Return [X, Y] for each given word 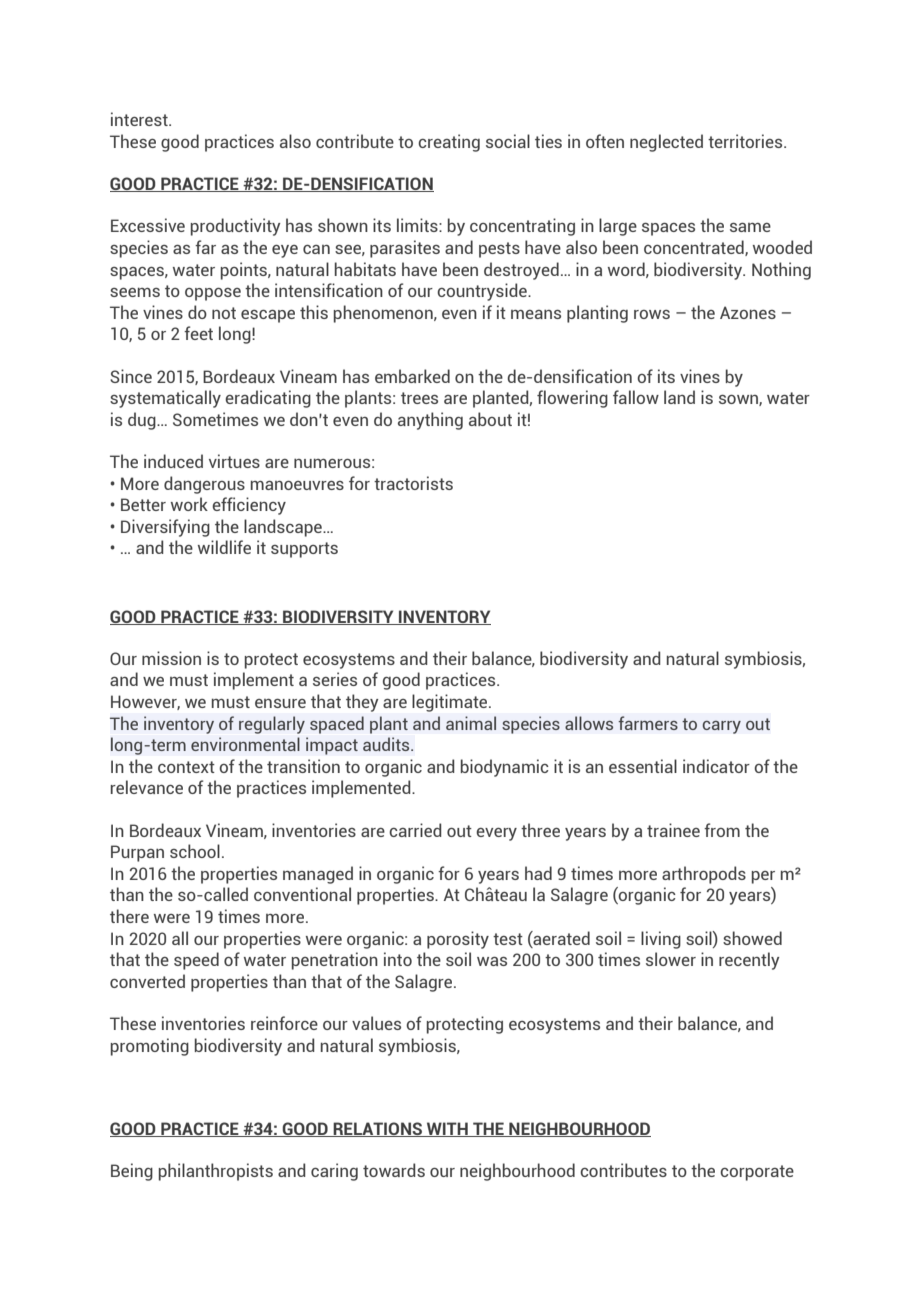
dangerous [204, 485]
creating [449, 143]
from [722, 830]
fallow [636, 397]
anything [430, 421]
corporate [757, 1173]
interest [140, 119]
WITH [447, 1129]
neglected [666, 143]
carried [415, 830]
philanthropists [216, 1172]
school [195, 851]
